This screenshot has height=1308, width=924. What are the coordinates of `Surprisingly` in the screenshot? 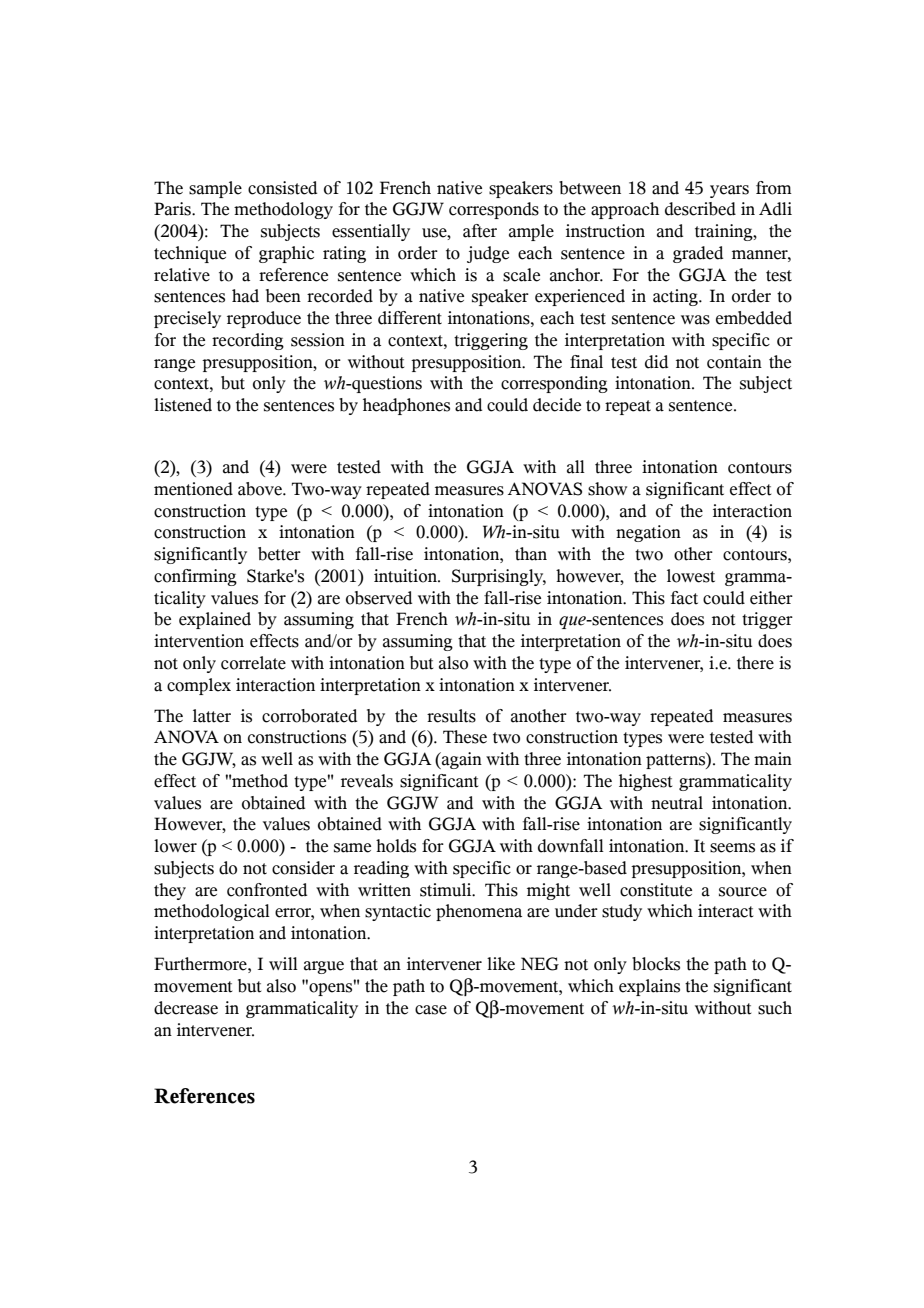 It's located at (499, 577).
